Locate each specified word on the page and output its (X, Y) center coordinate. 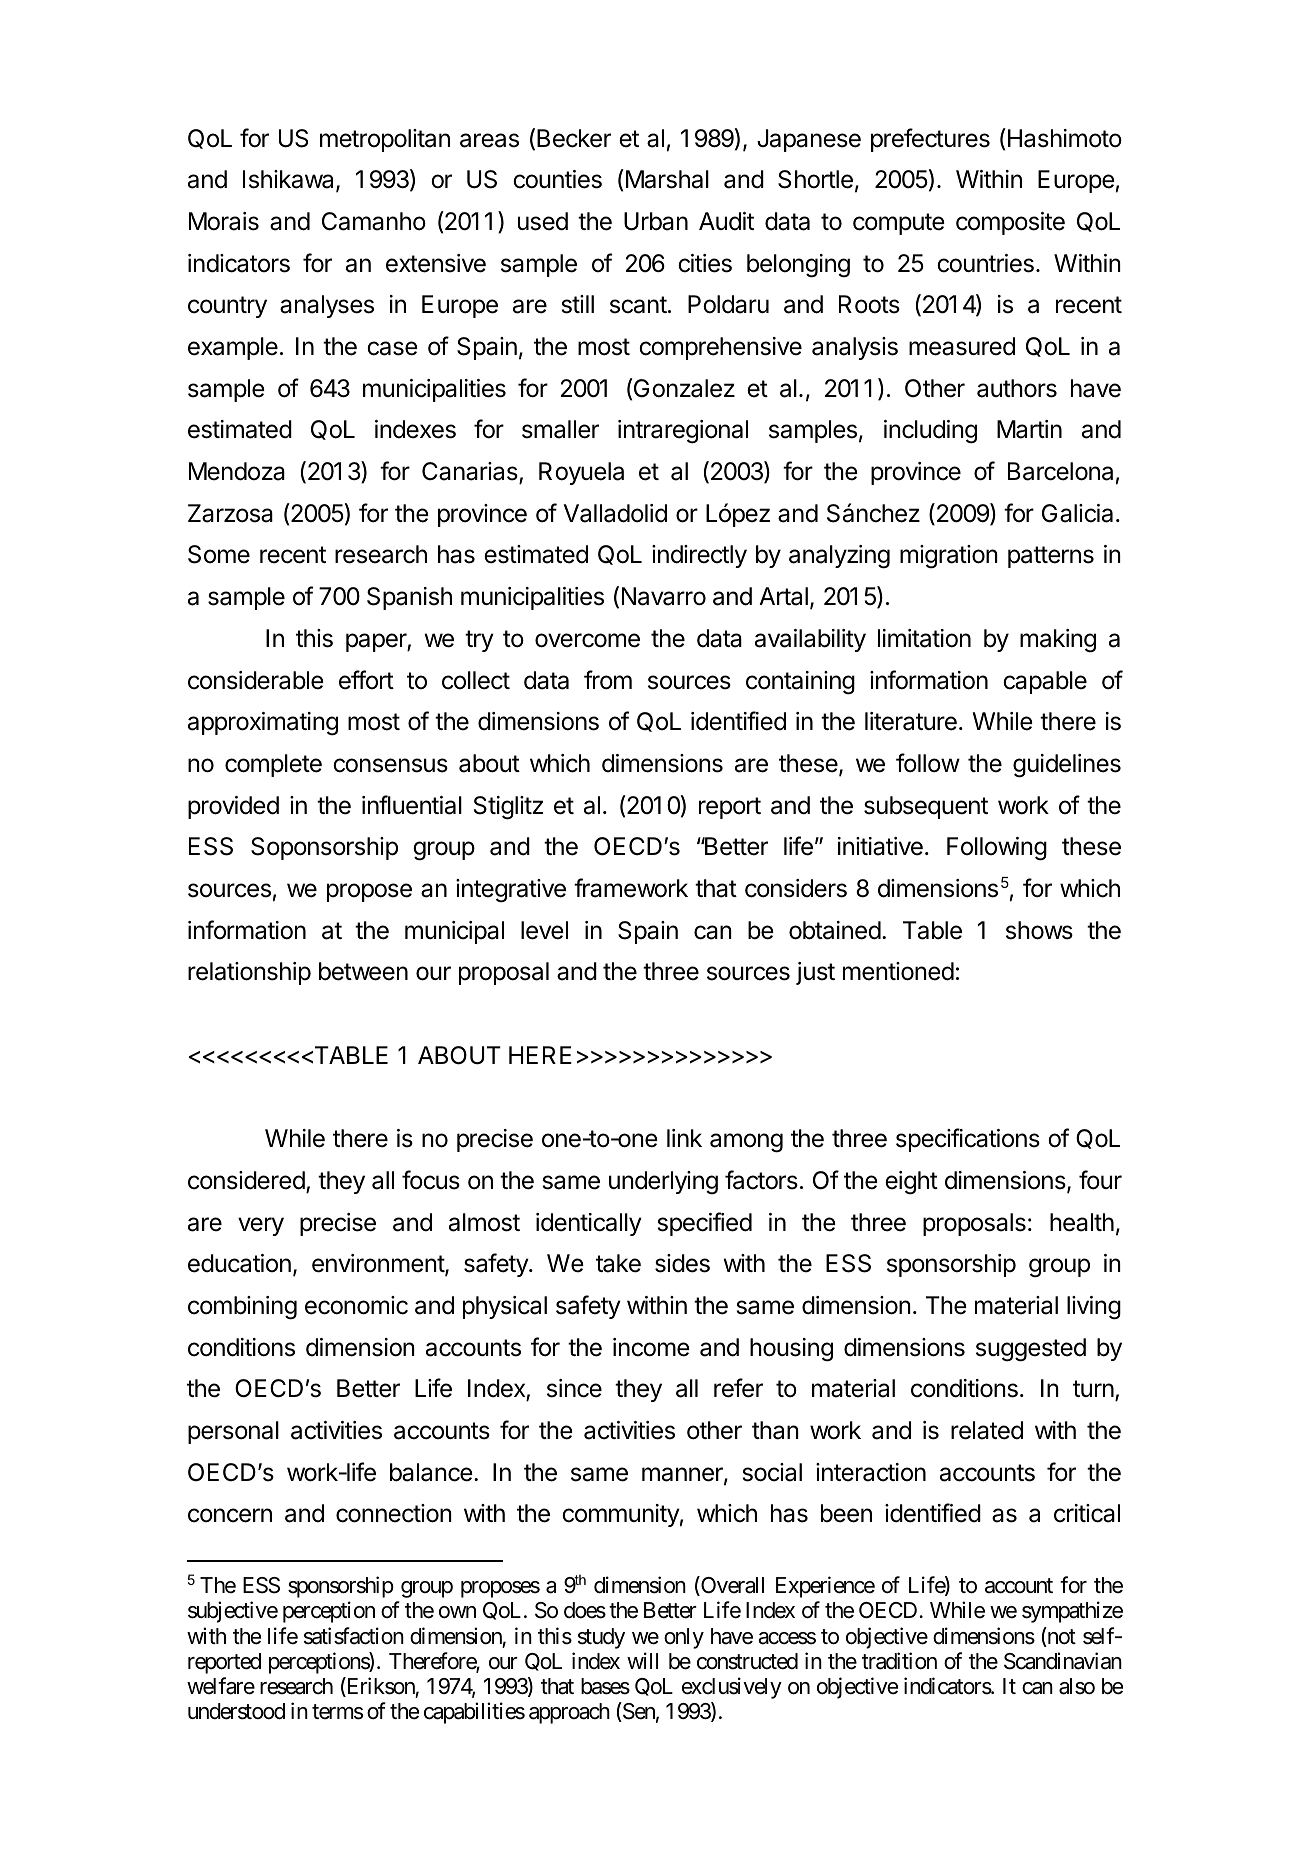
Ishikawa (290, 181)
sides (682, 1263)
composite (1010, 223)
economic (356, 1305)
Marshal (666, 179)
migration (949, 557)
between (363, 971)
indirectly (699, 556)
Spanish (409, 598)
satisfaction (354, 1636)
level (544, 930)
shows (1039, 930)
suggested (1031, 1350)
